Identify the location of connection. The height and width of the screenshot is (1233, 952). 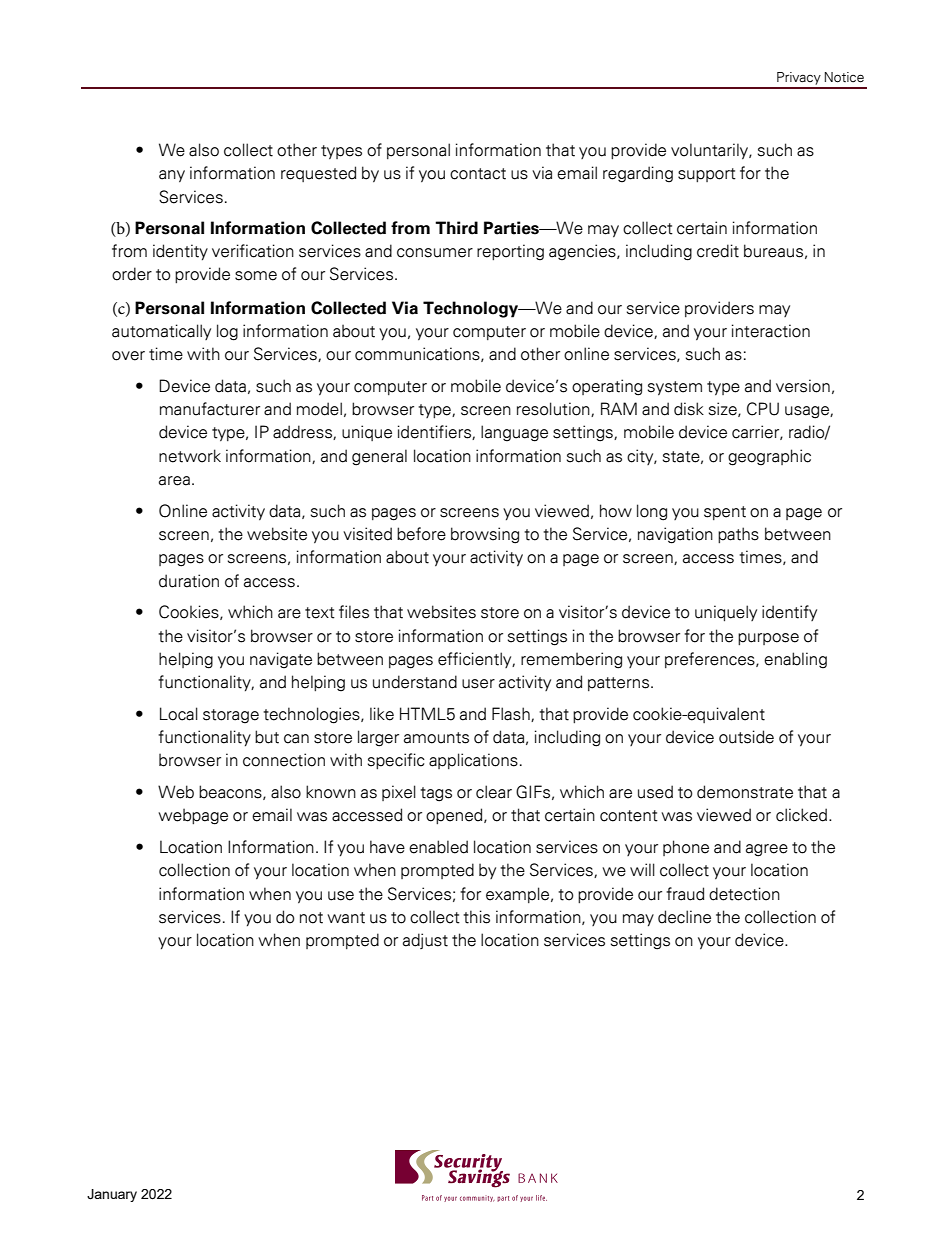
(284, 760).
